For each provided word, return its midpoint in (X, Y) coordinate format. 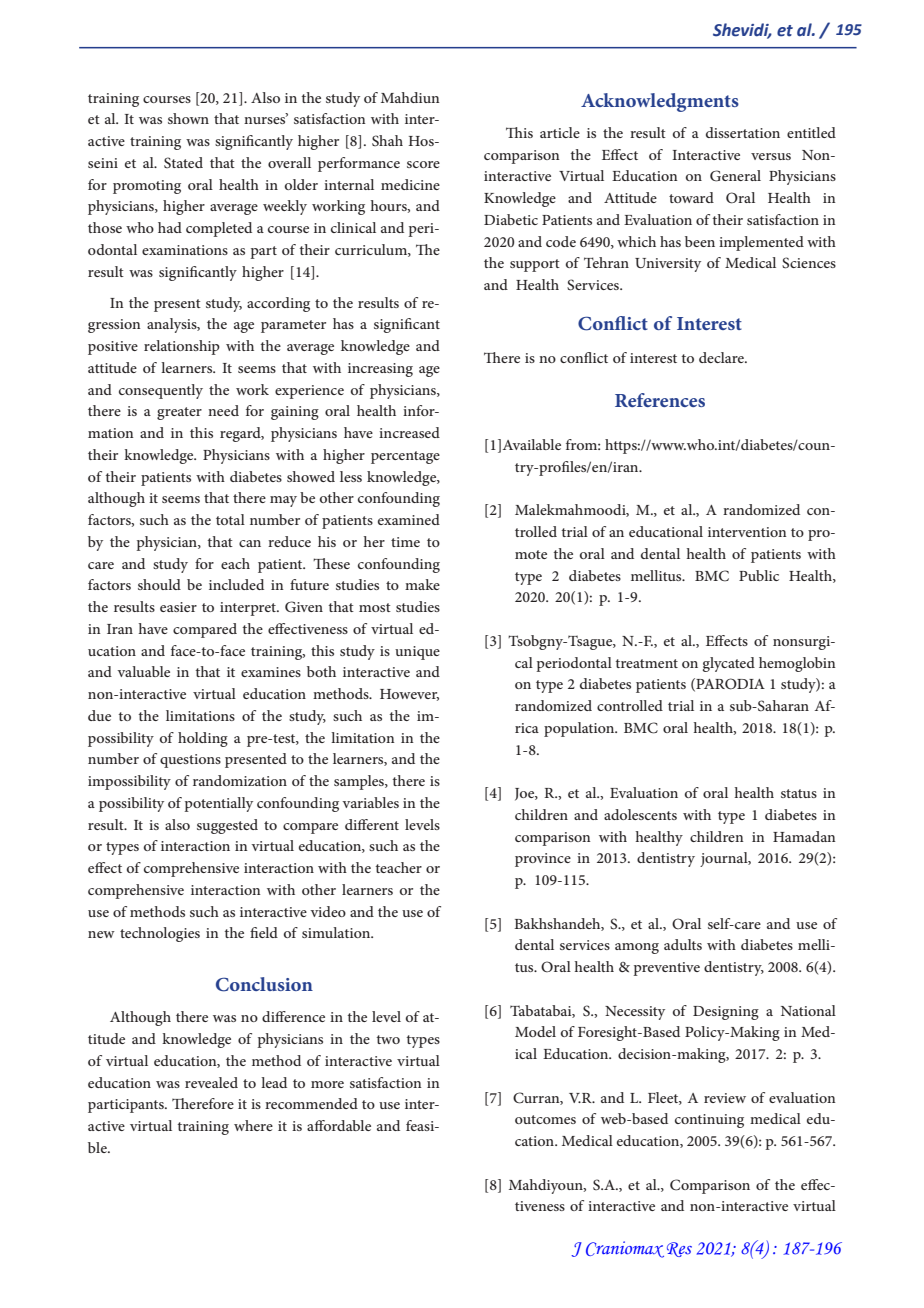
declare (722, 357)
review (725, 1098)
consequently (161, 391)
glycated (729, 664)
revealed (211, 1082)
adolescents (640, 814)
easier (178, 607)
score (423, 164)
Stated (183, 162)
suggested (227, 826)
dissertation (743, 132)
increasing (380, 370)
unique (417, 653)
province (543, 860)
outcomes (545, 1119)
